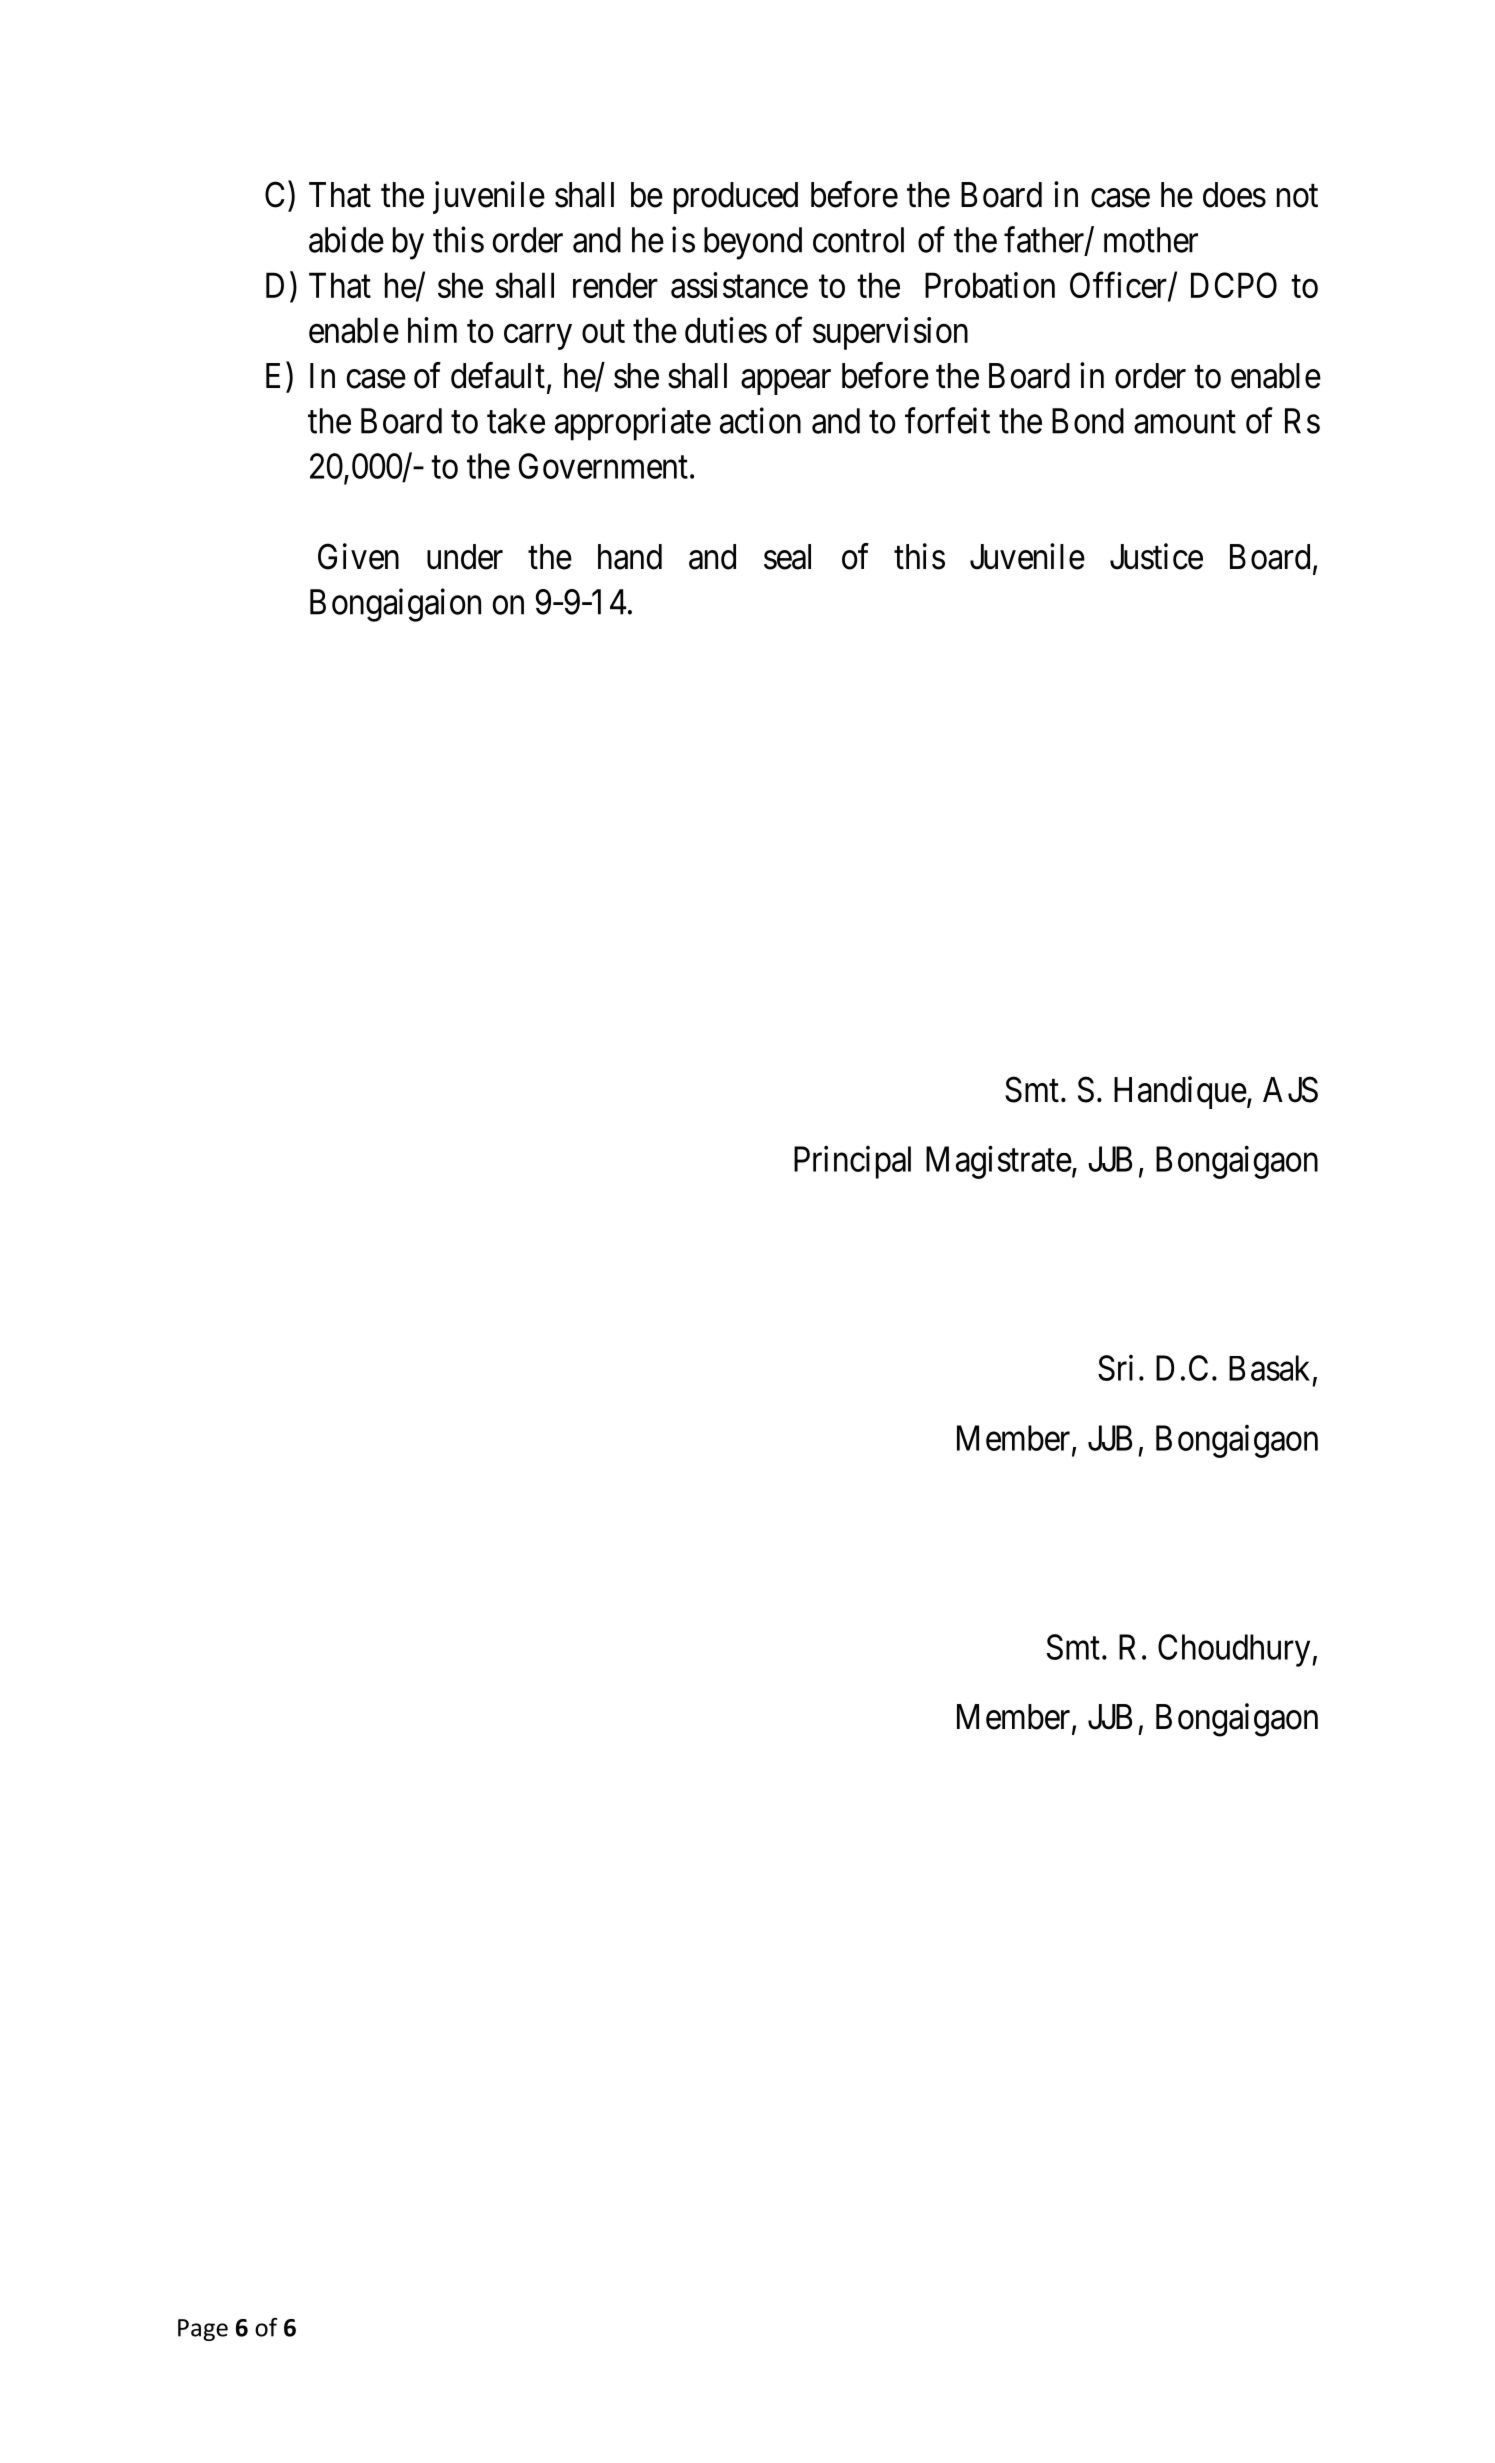  I want to click on Choudhury, so click(1235, 1650).
